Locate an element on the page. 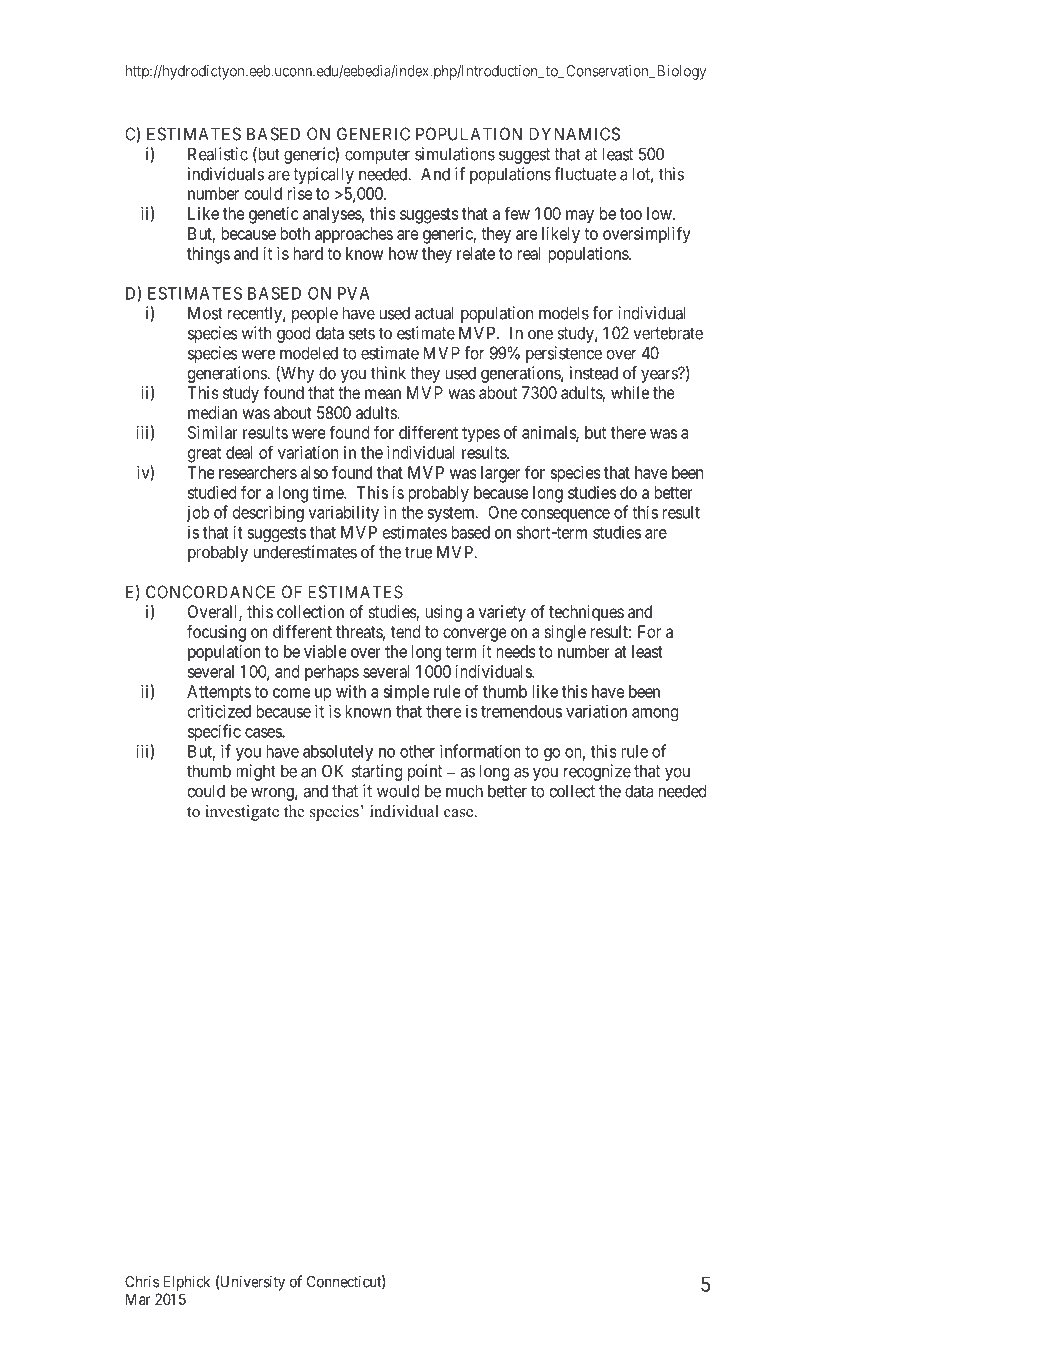 The width and height of the image is (1059, 1371). criticized is located at coordinates (219, 711).
